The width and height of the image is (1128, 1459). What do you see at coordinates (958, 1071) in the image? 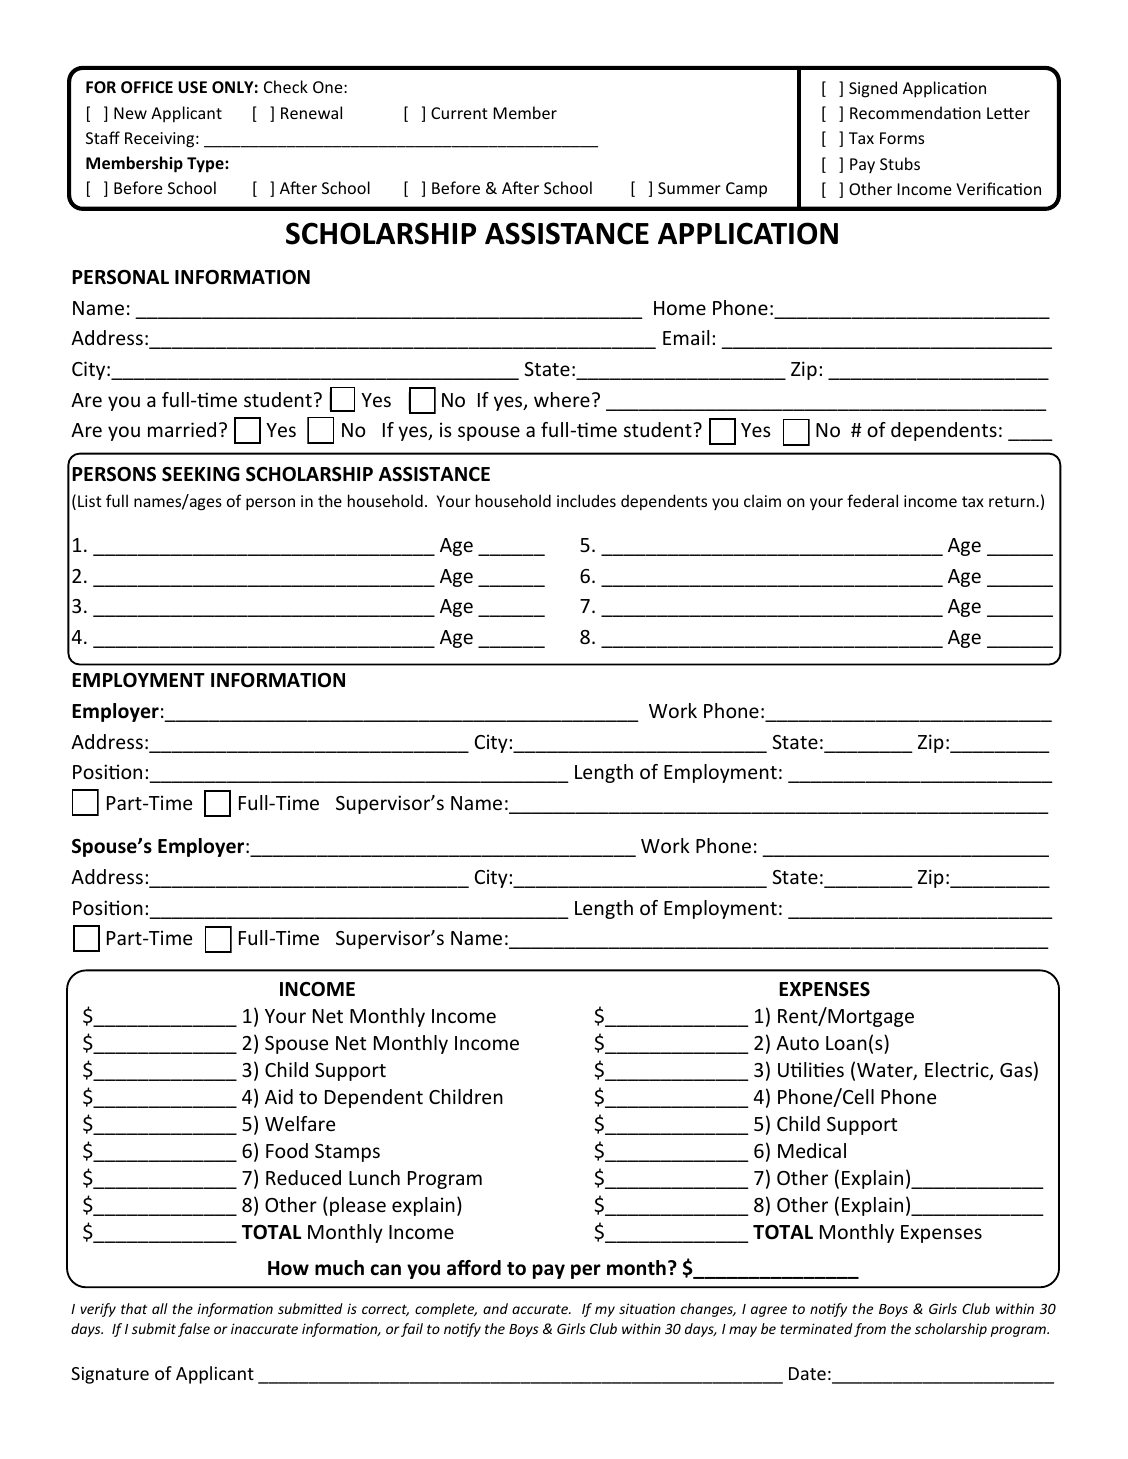
I see `Electric` at bounding box center [958, 1071].
